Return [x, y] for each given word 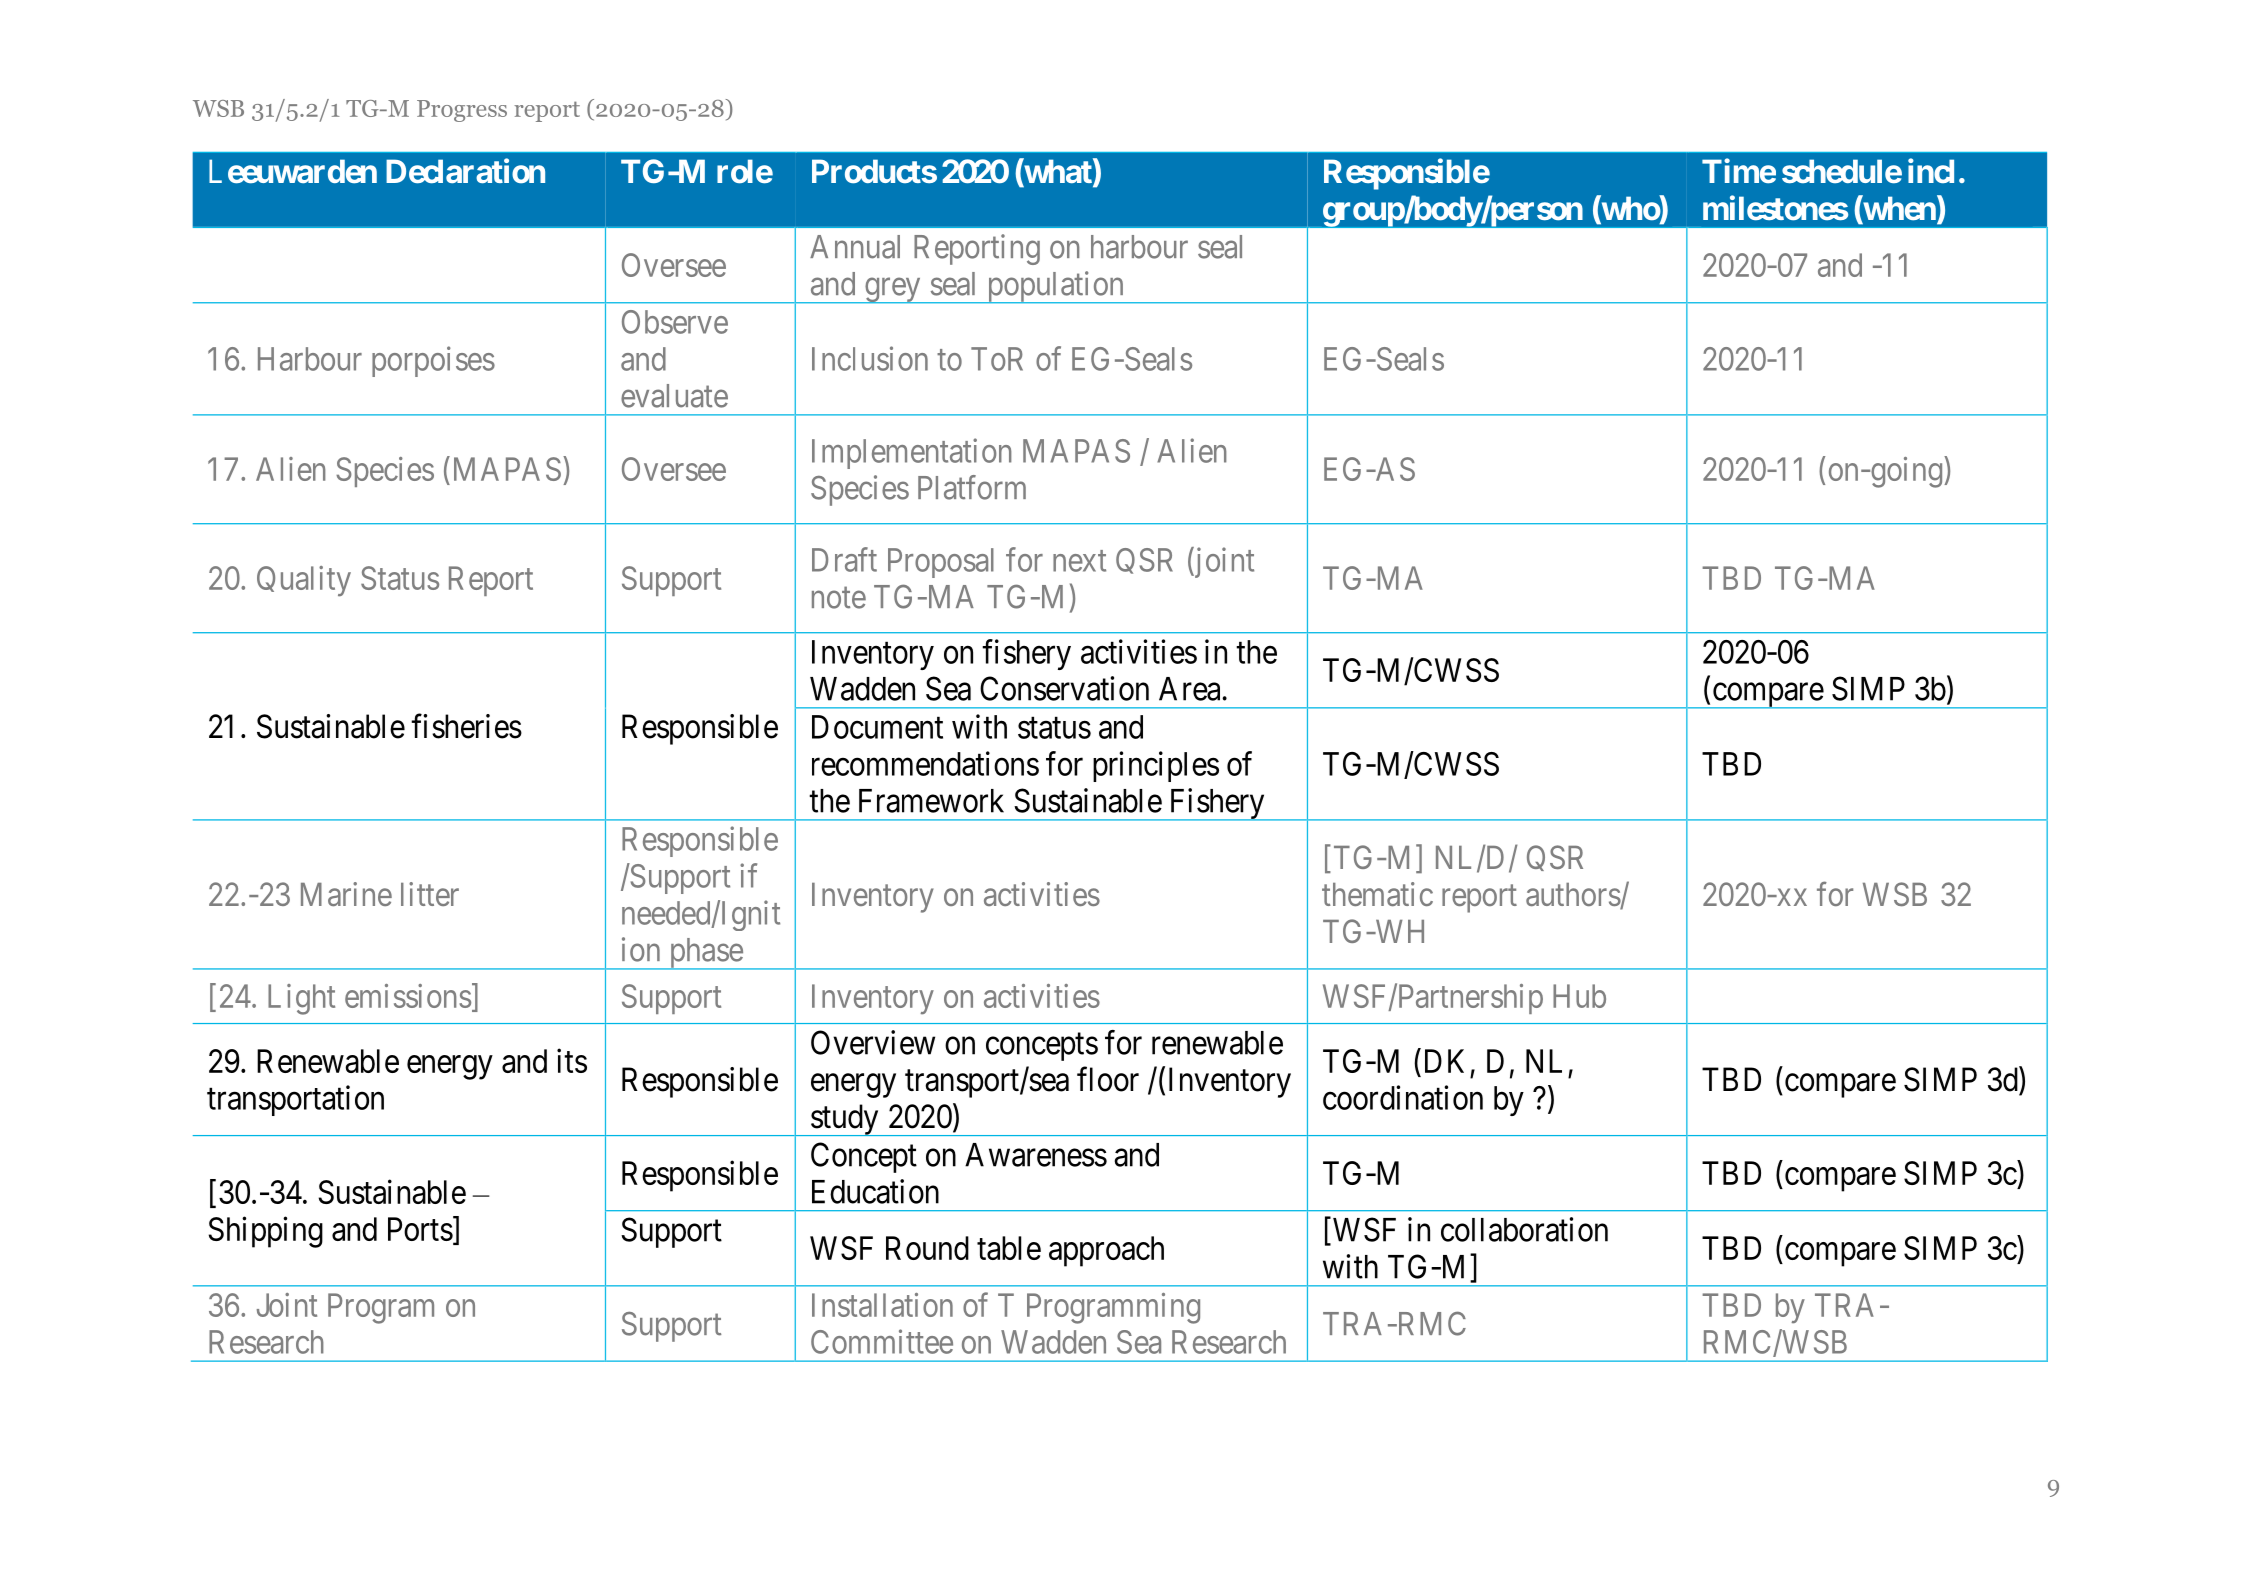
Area [1191, 689]
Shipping [266, 1232]
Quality [304, 581]
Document [877, 727]
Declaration [465, 171]
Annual [855, 247]
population [1055, 287]
